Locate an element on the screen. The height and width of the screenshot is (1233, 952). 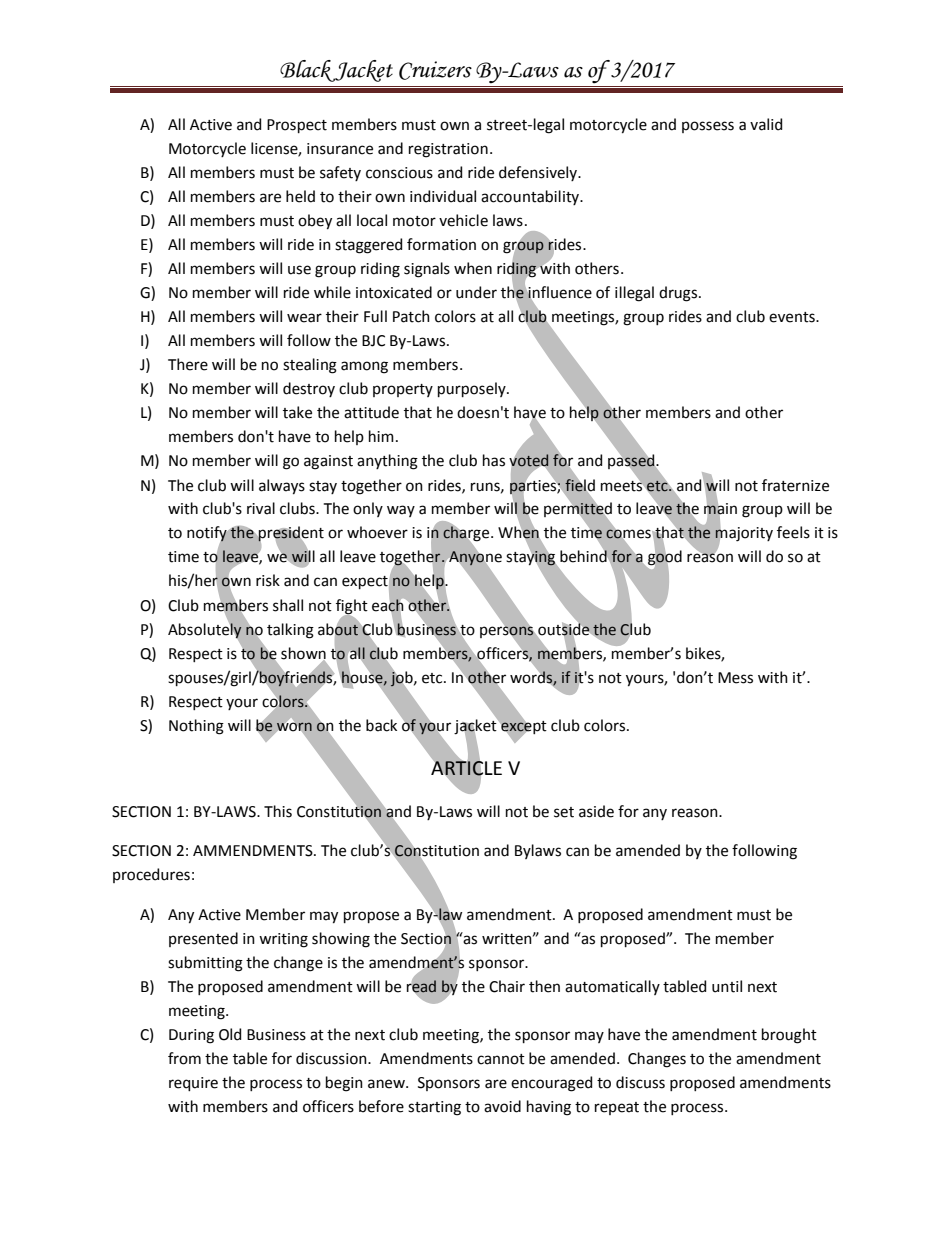
possess is located at coordinates (708, 127).
